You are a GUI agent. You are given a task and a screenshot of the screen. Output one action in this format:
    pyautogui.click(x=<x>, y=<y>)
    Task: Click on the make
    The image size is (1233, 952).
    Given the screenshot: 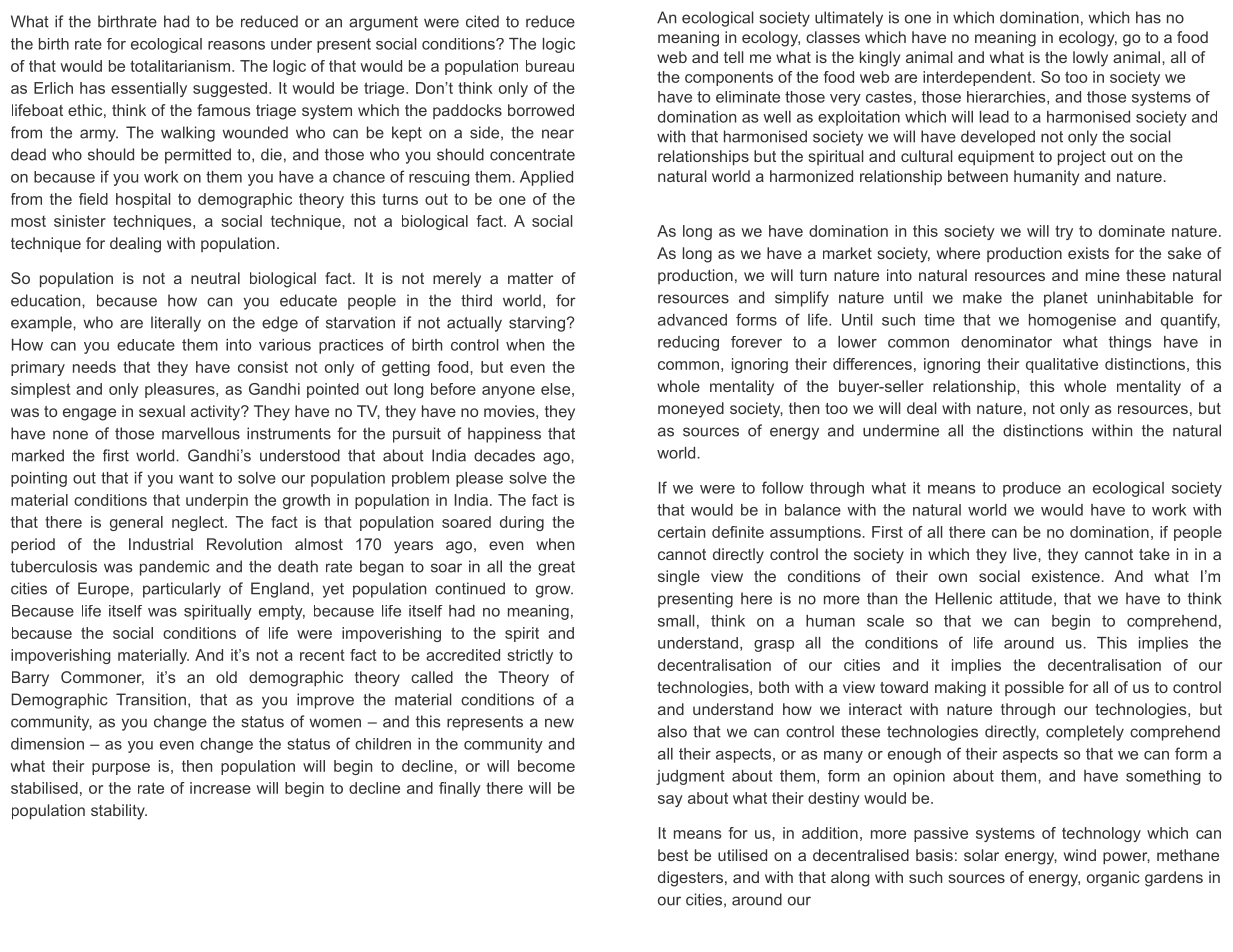 What is the action you would take?
    pyautogui.click(x=982, y=297)
